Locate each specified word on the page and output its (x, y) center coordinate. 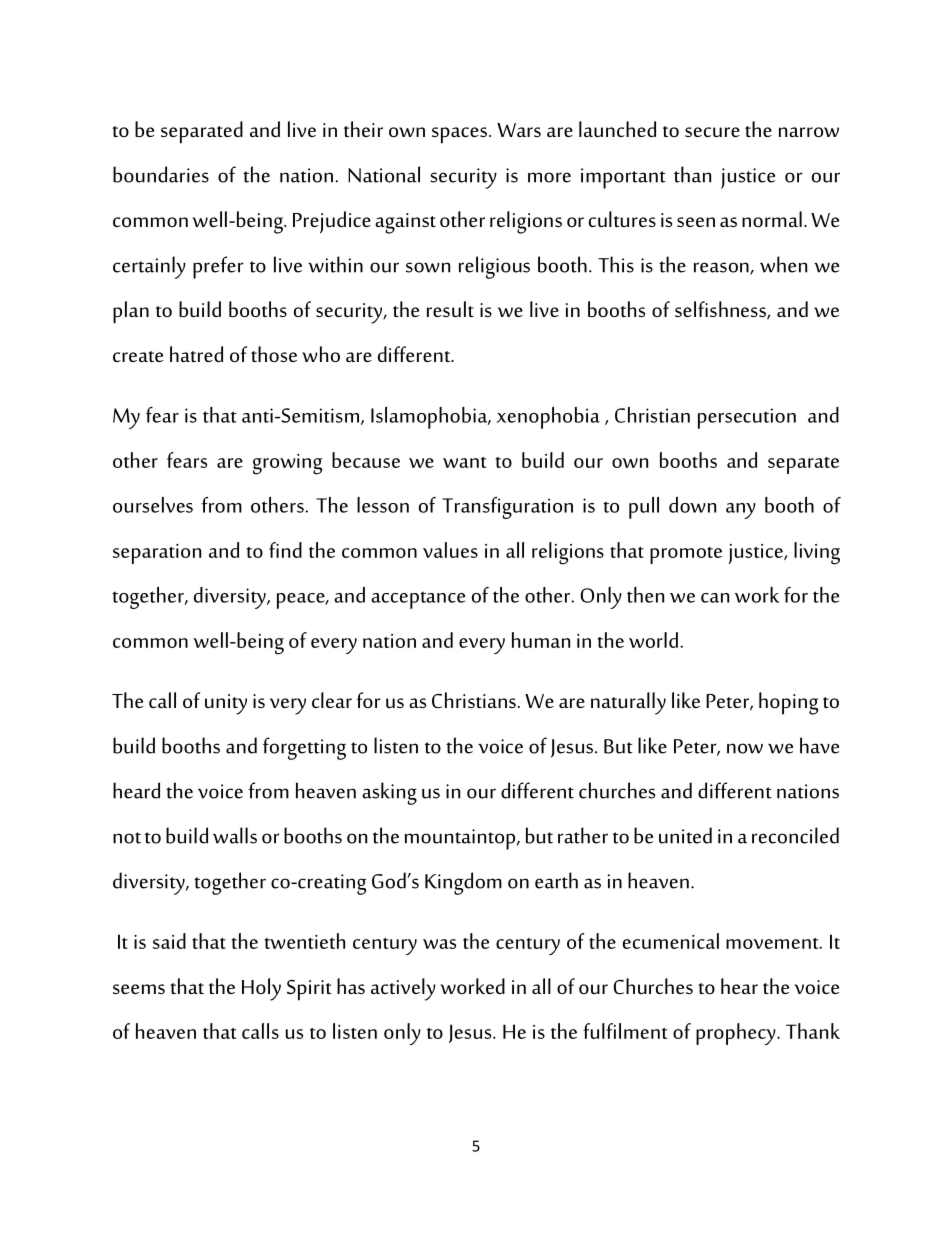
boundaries (161, 174)
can (715, 598)
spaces (459, 135)
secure (712, 132)
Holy (261, 989)
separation (157, 554)
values (450, 550)
